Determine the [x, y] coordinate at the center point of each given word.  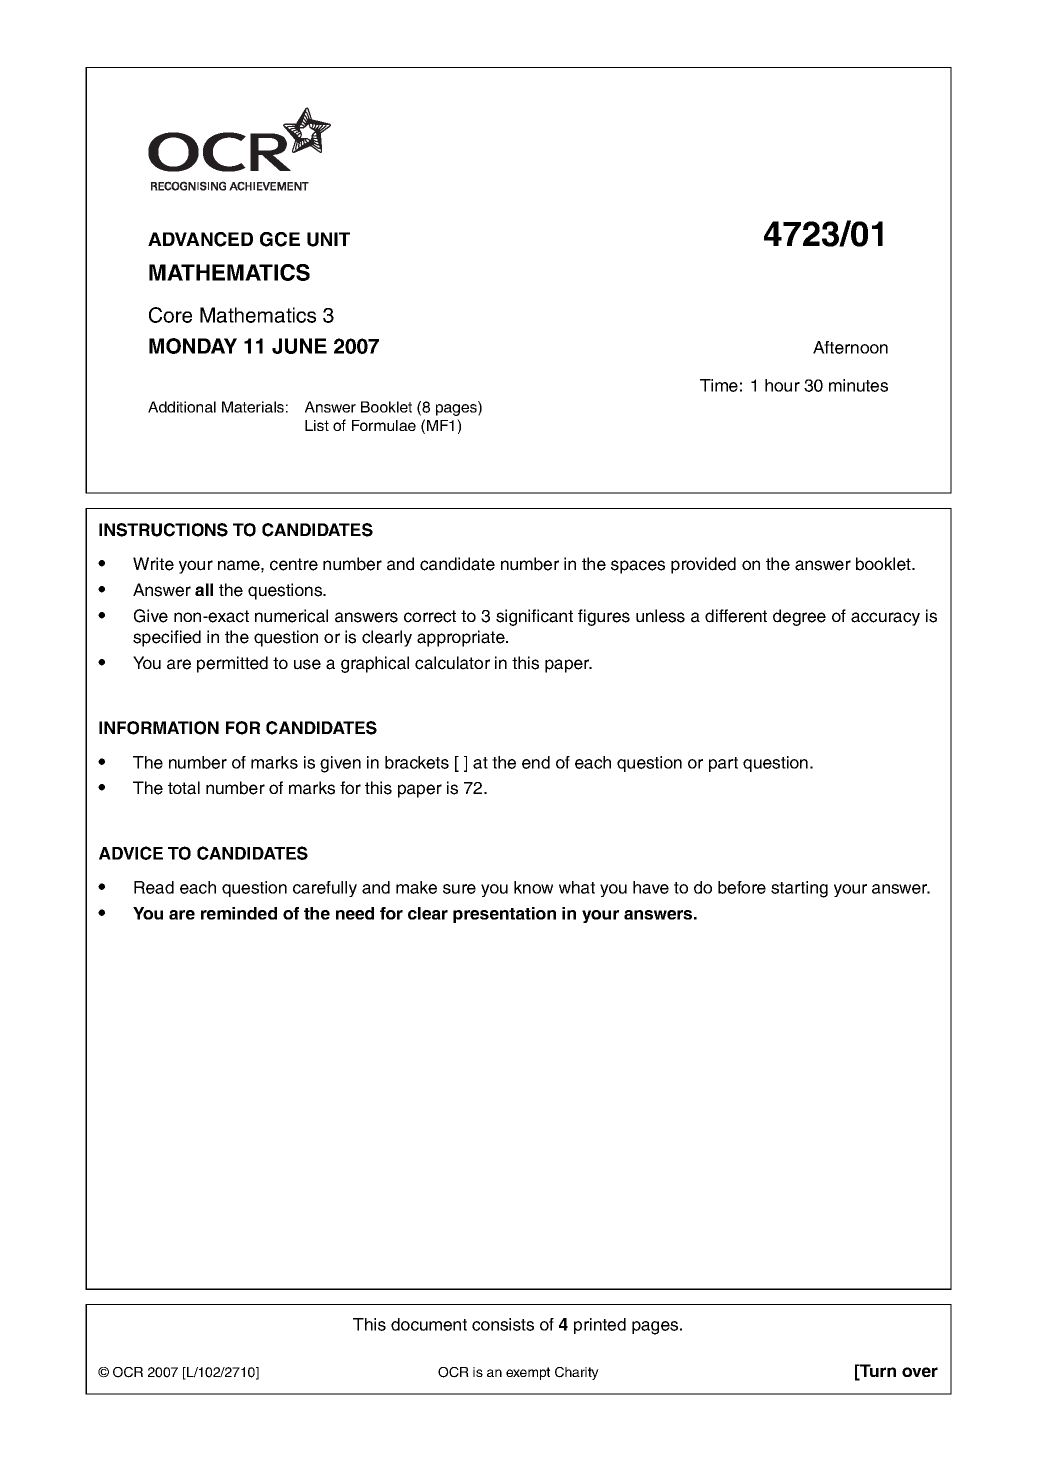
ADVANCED [200, 239]
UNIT [328, 239]
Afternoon [850, 347]
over [920, 1372]
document [429, 1324]
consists [503, 1324]
